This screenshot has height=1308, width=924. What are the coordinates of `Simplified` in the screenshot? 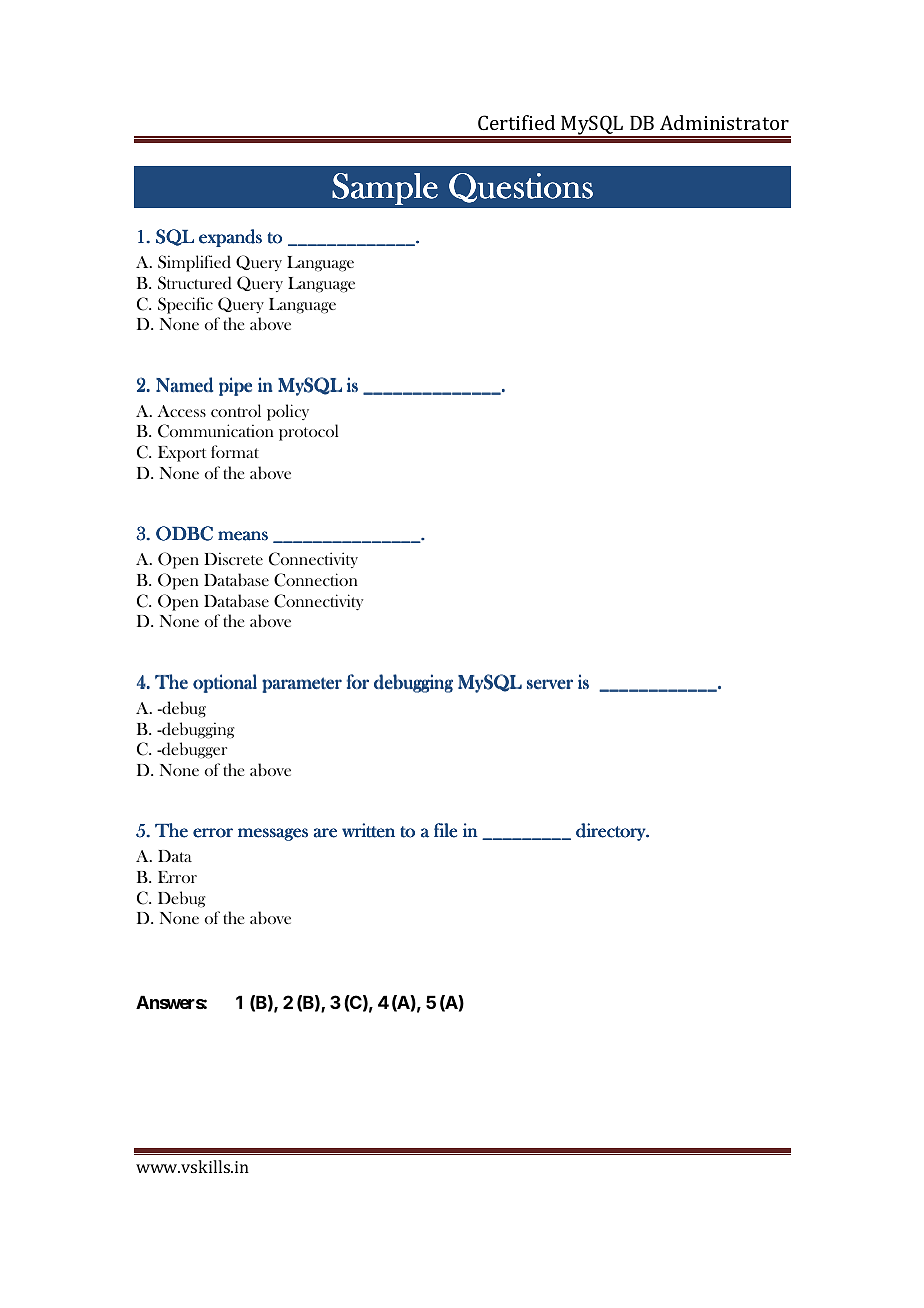 It's located at (194, 263).
